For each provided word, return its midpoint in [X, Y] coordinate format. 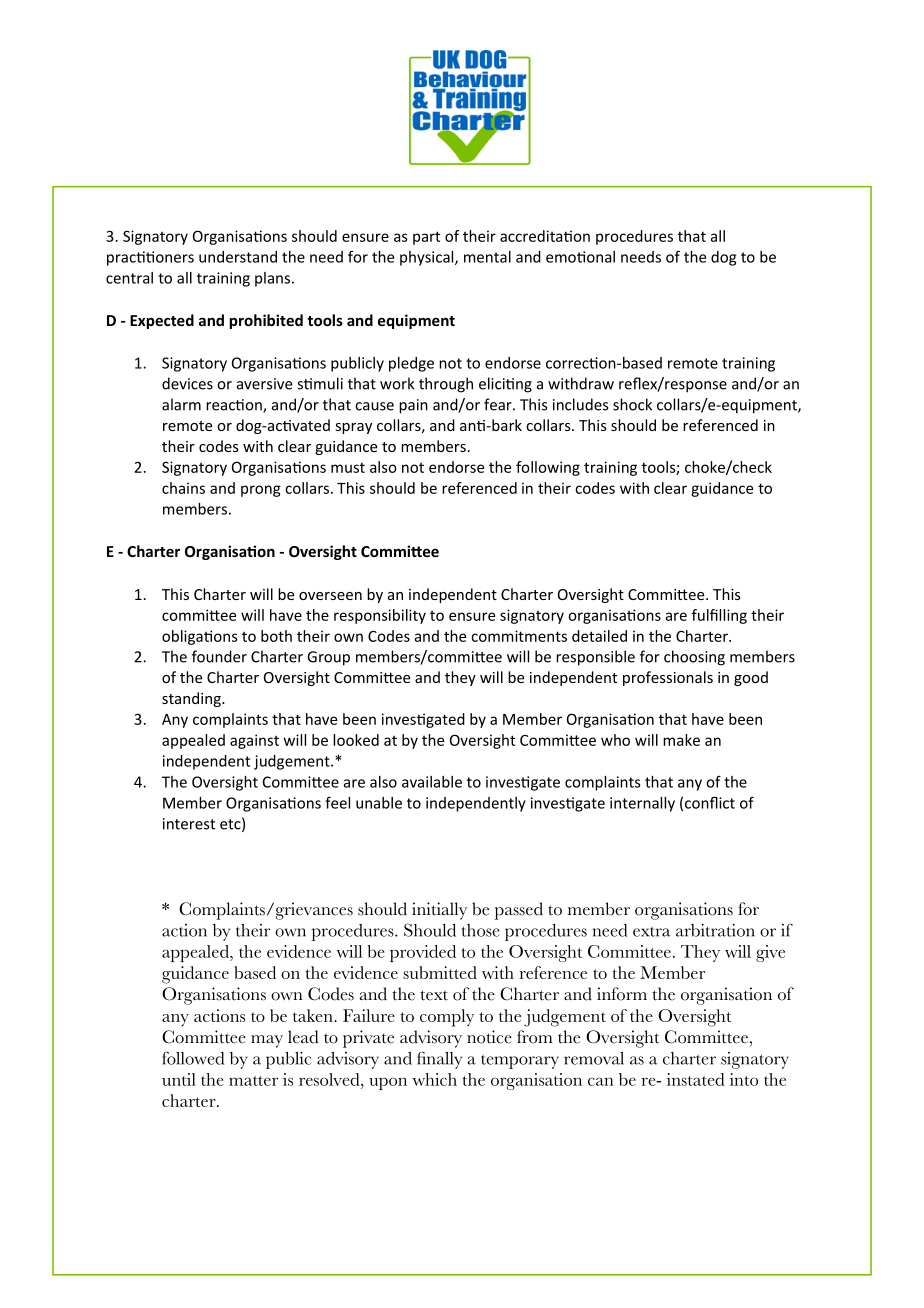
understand [238, 257]
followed [193, 1058]
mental [487, 257]
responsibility [380, 616]
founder [219, 656]
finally [439, 1060]
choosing [694, 658]
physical [428, 258]
